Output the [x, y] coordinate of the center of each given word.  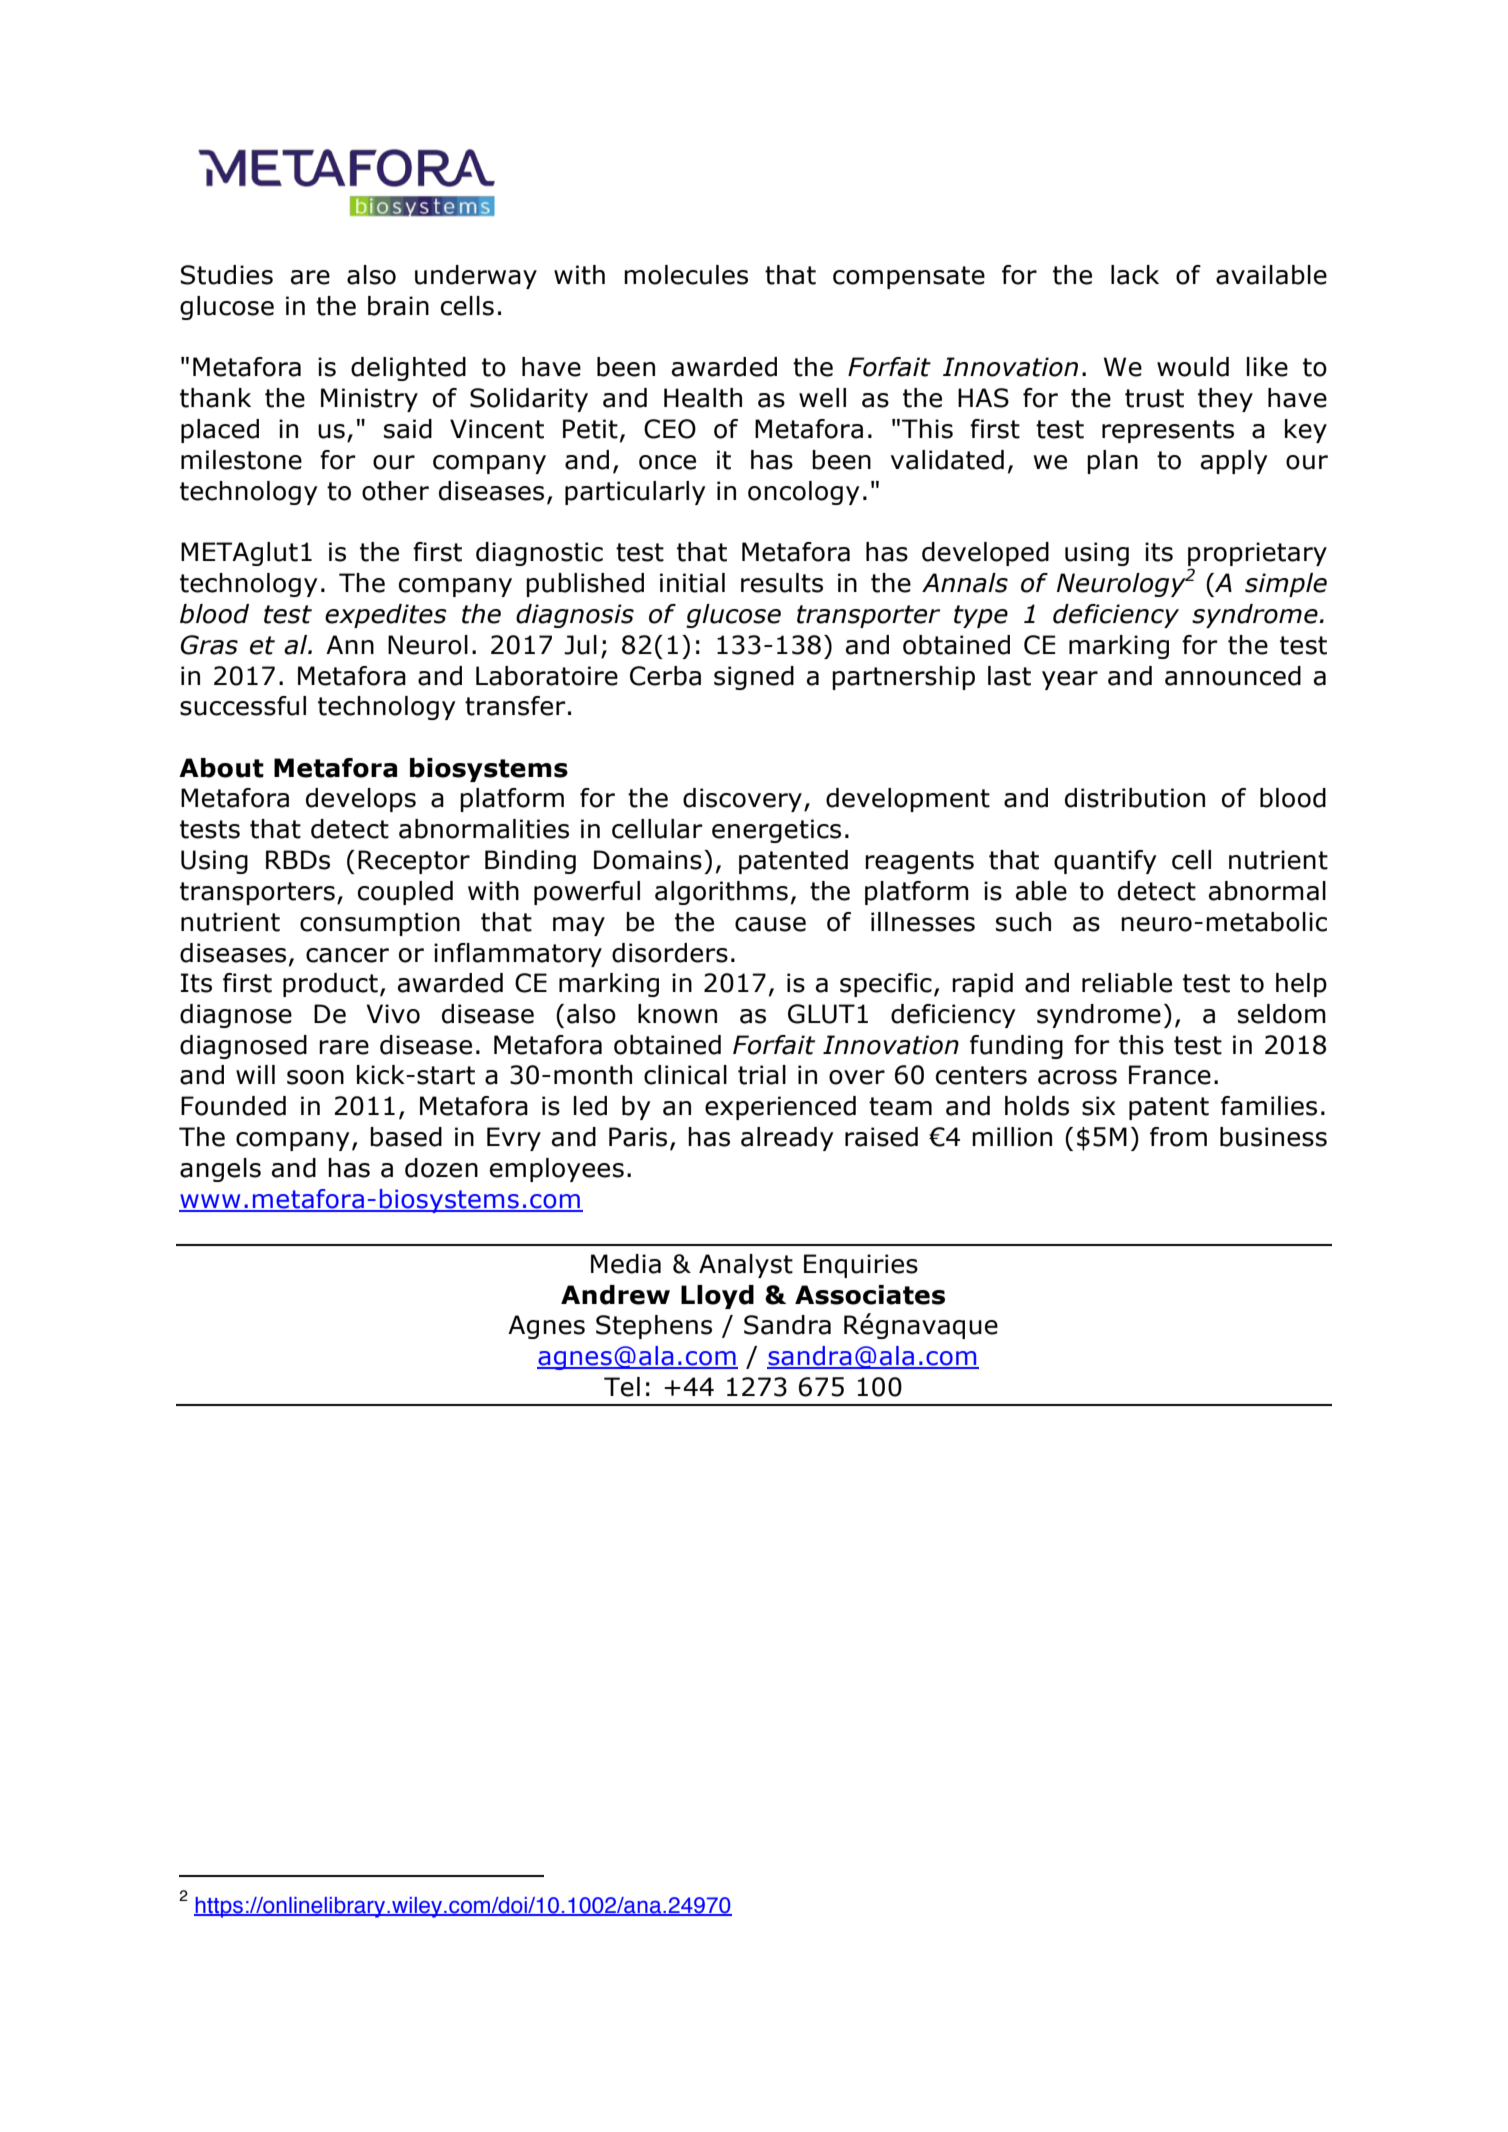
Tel [622, 1387]
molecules [686, 275]
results [782, 583]
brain [398, 306]
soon [315, 1077]
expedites [386, 616]
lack [1135, 275]
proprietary [1257, 555]
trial [762, 1075]
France [1170, 1075]
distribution [1135, 798]
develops [361, 800]
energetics [776, 831]
